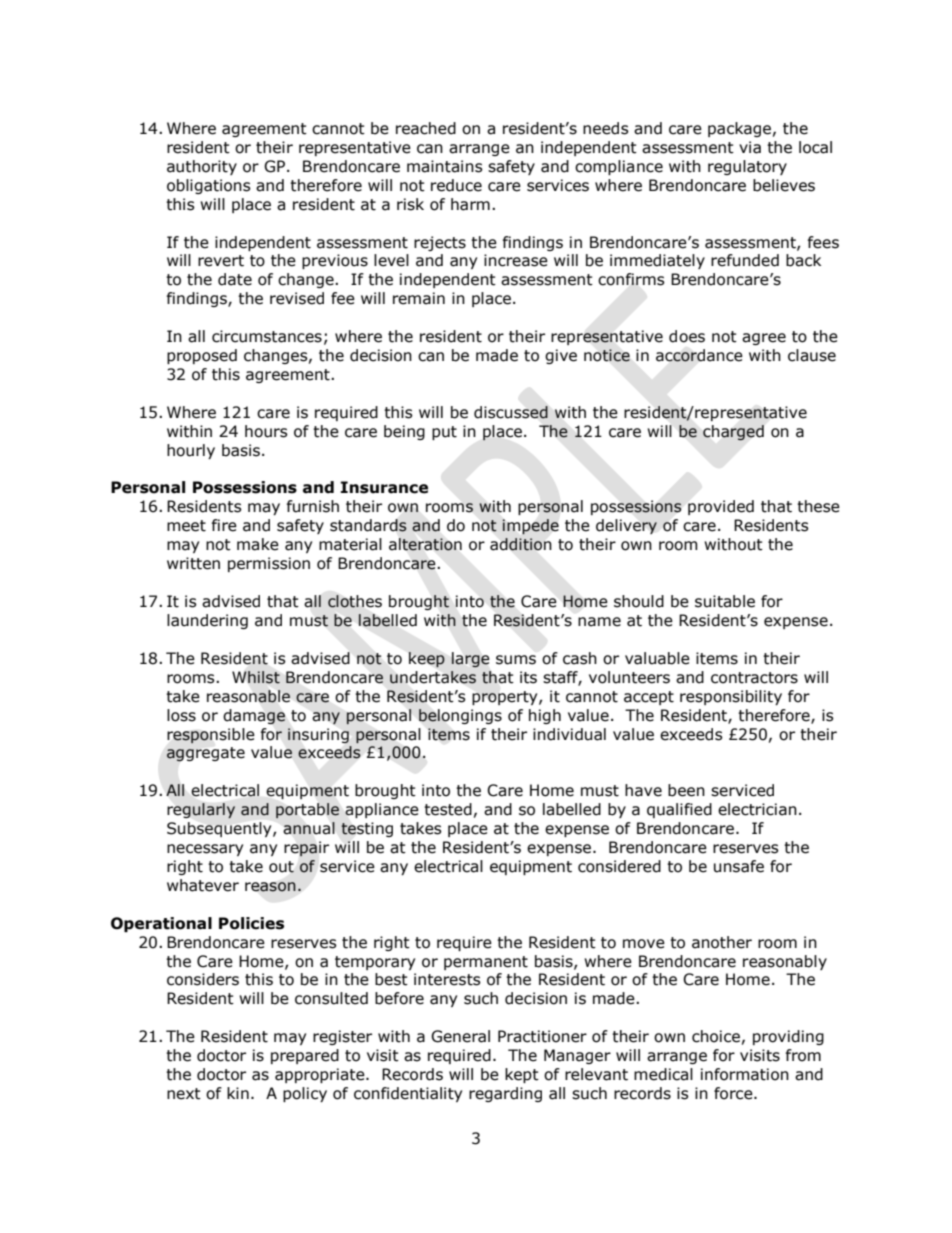 The width and height of the document is (952, 1233). Describe the element at coordinates (460, 716) in the document. I see `belongings` at that location.
